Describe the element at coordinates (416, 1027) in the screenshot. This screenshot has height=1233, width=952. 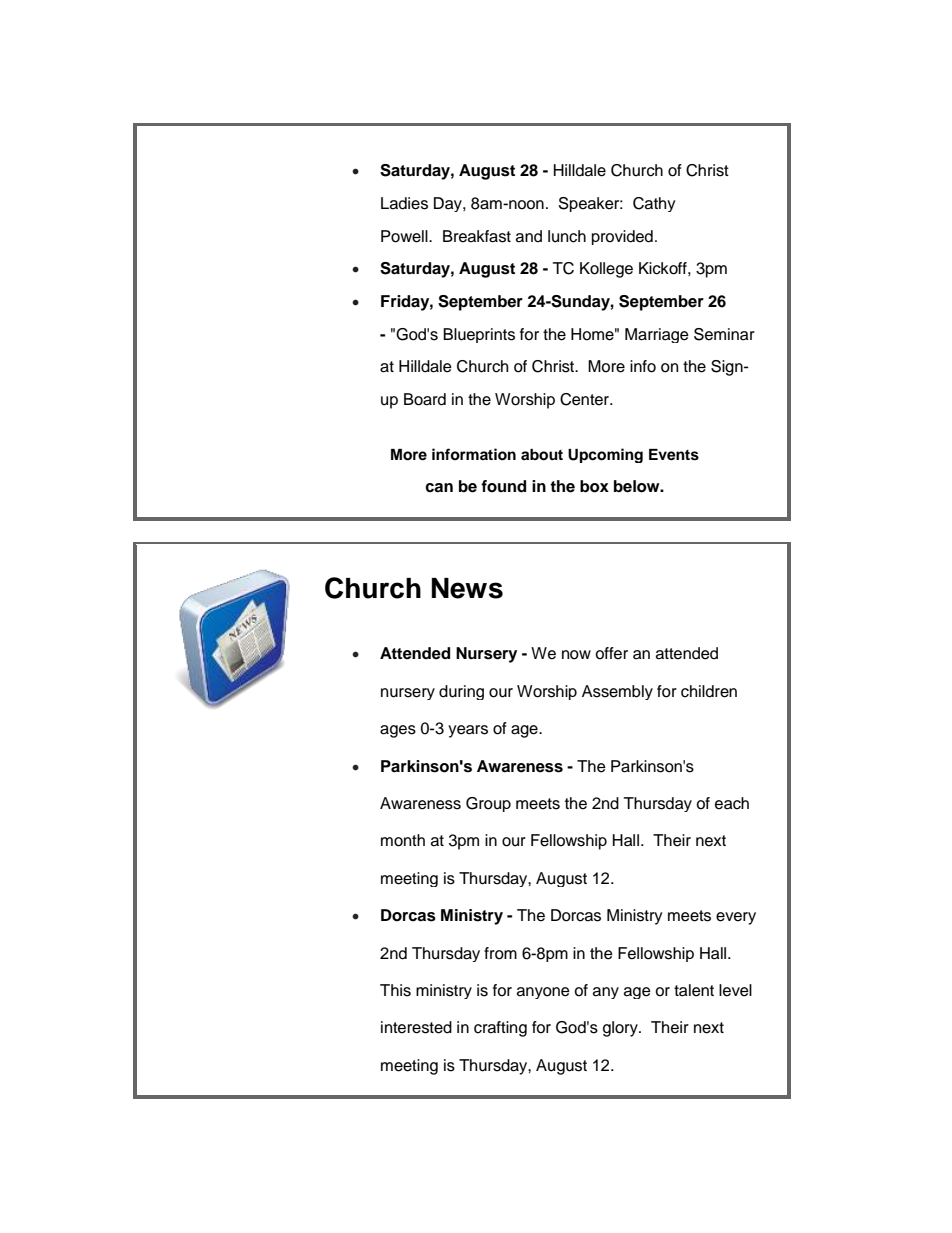
I see `interested` at that location.
